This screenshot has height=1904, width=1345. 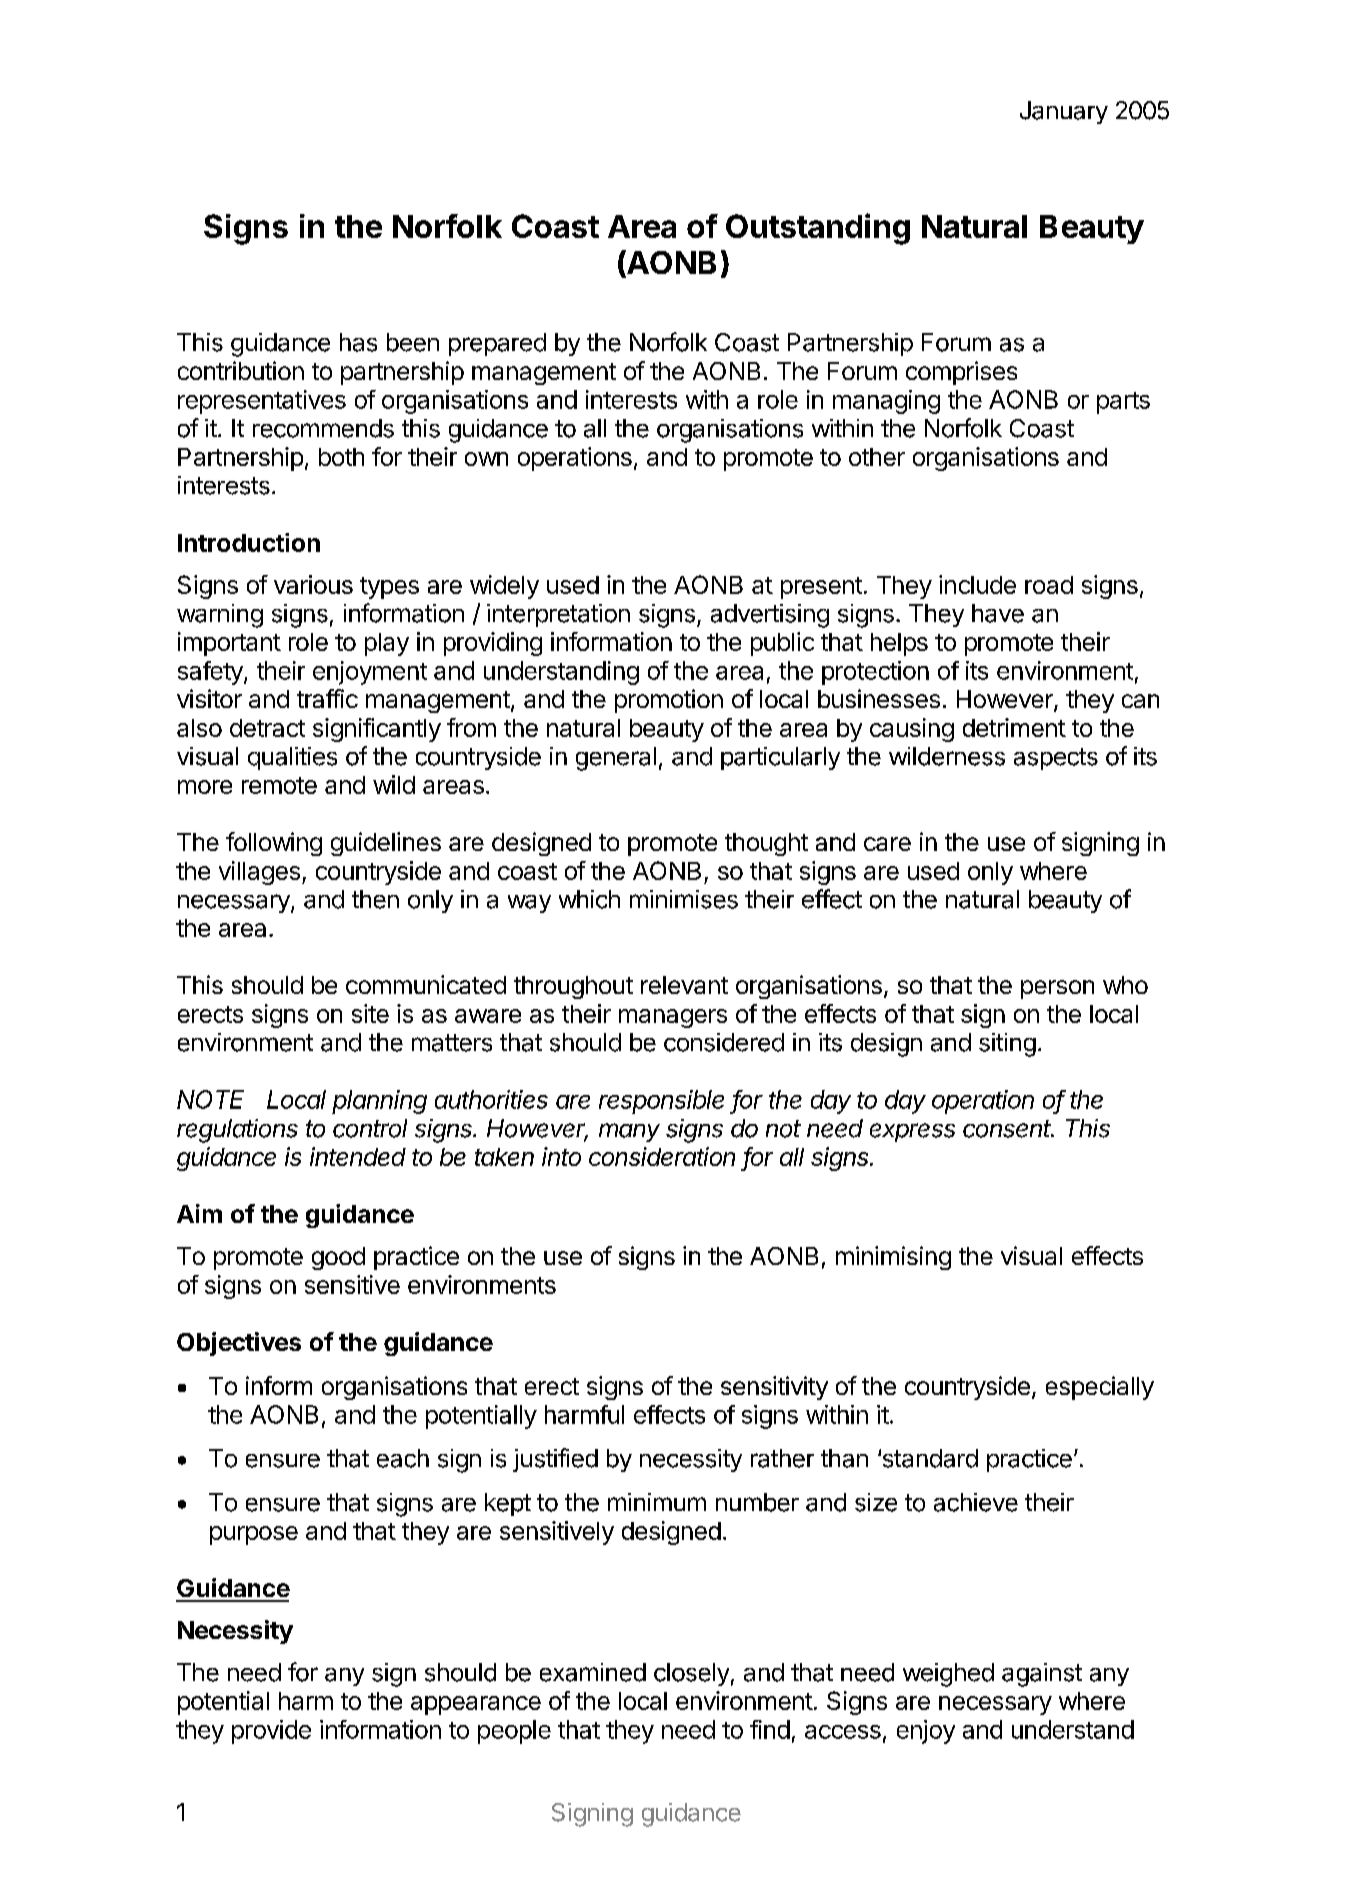 I want to click on against, so click(x=1042, y=1675).
